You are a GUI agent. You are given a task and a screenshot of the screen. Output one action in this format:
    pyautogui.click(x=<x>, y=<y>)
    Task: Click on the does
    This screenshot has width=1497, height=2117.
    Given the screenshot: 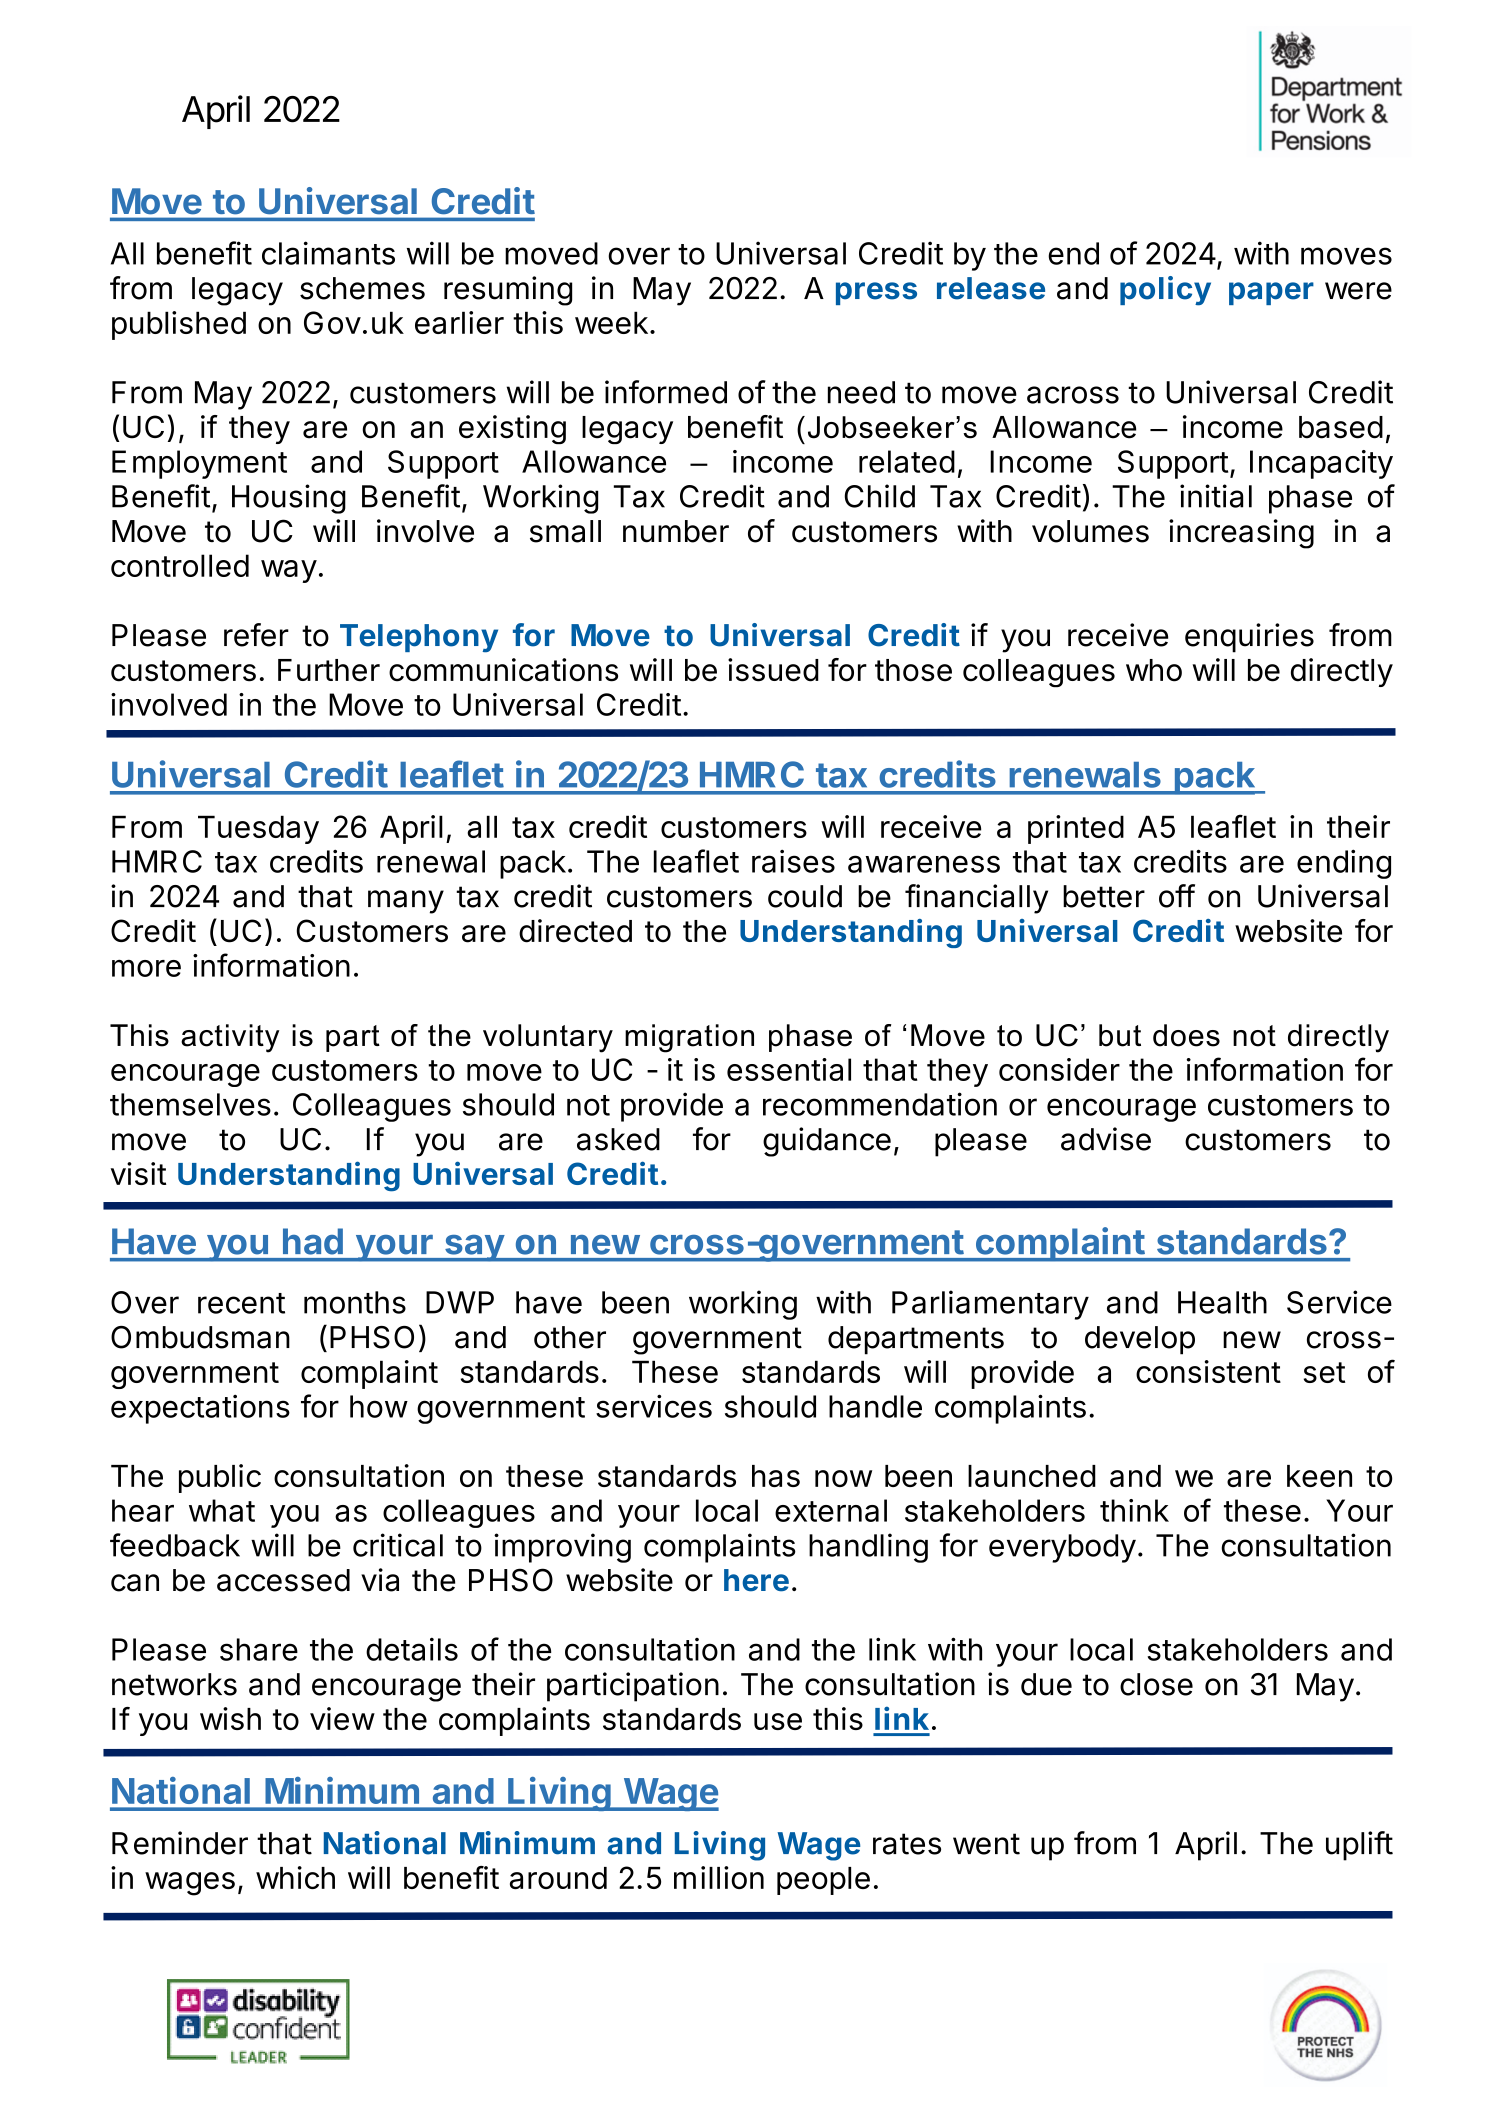 What is the action you would take?
    pyautogui.click(x=1186, y=1035)
